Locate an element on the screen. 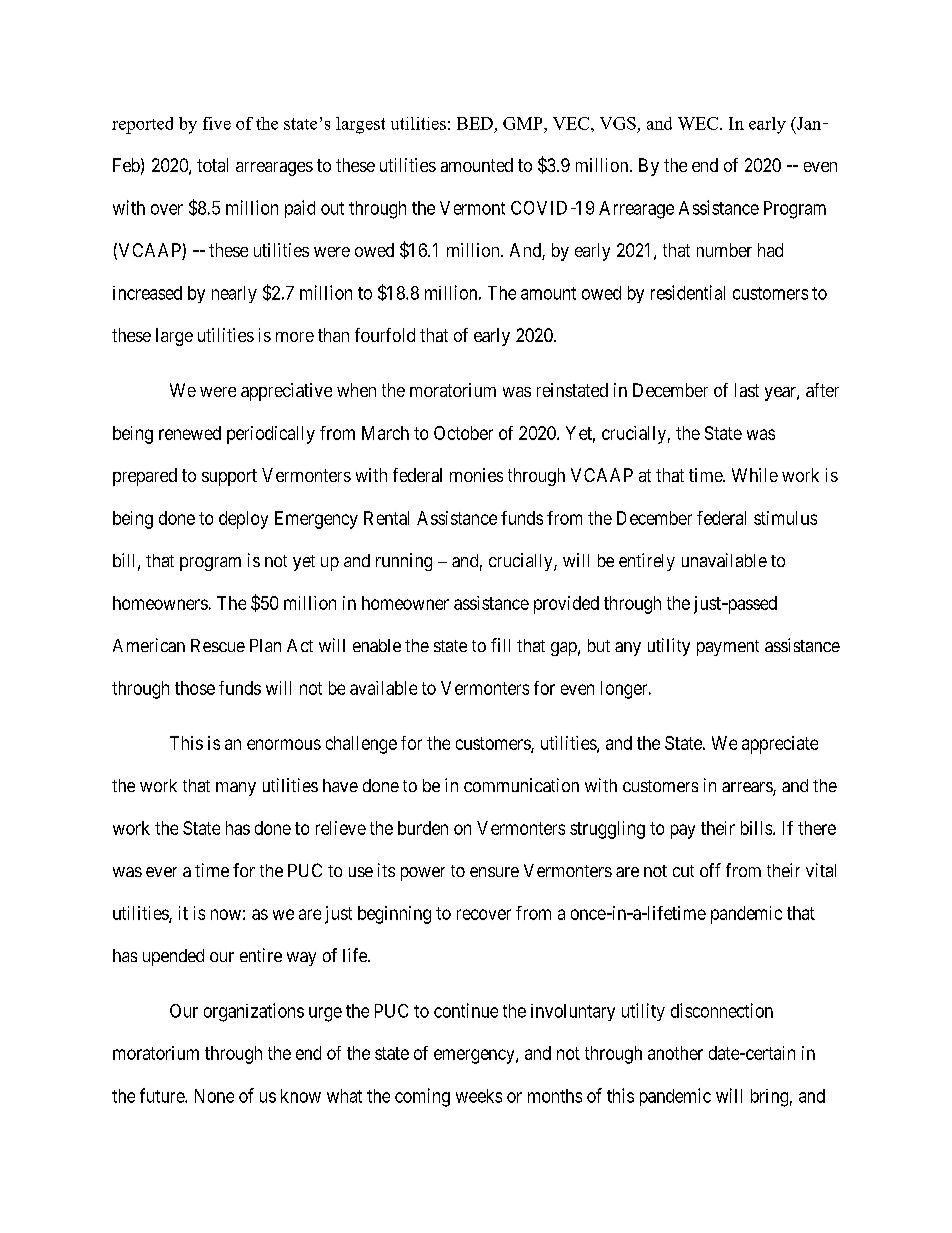  many is located at coordinates (236, 789).
